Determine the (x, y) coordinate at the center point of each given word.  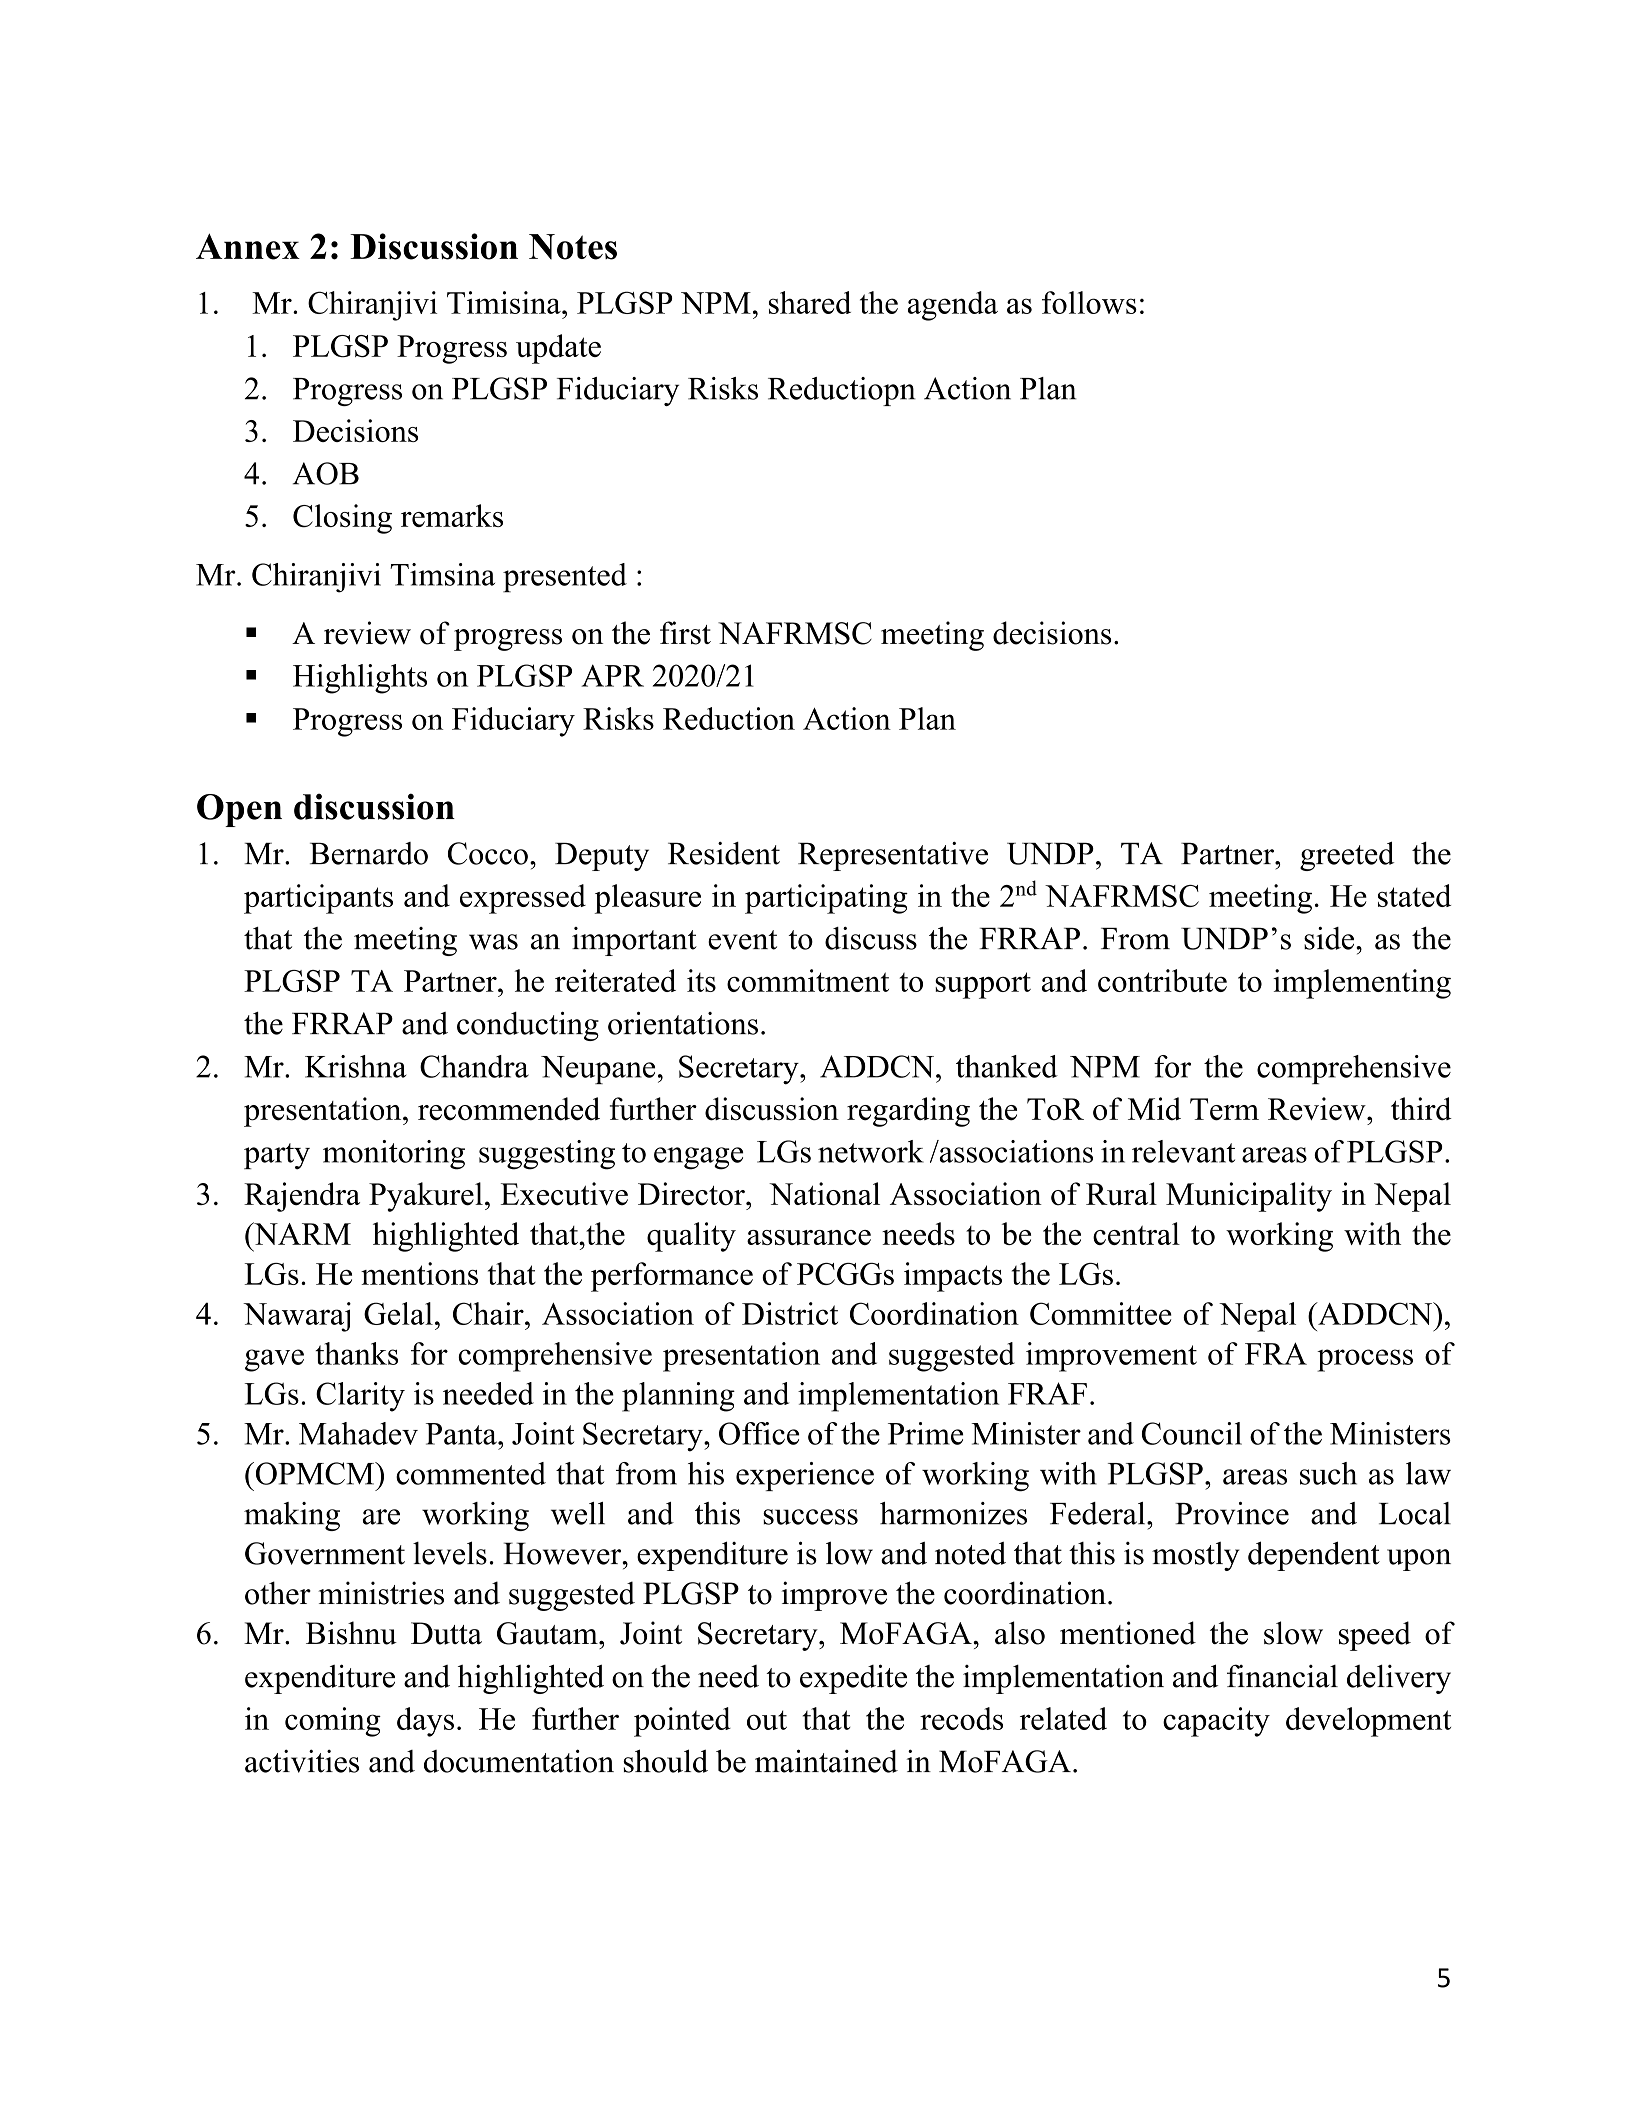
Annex (248, 246)
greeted (1347, 856)
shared (810, 302)
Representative (893, 856)
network (871, 1151)
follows (1089, 302)
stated (1414, 895)
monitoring (394, 1155)
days (425, 1722)
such (1328, 1473)
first (685, 633)
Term (1224, 1109)
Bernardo (369, 853)
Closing (342, 519)
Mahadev (358, 1433)
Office (759, 1433)
